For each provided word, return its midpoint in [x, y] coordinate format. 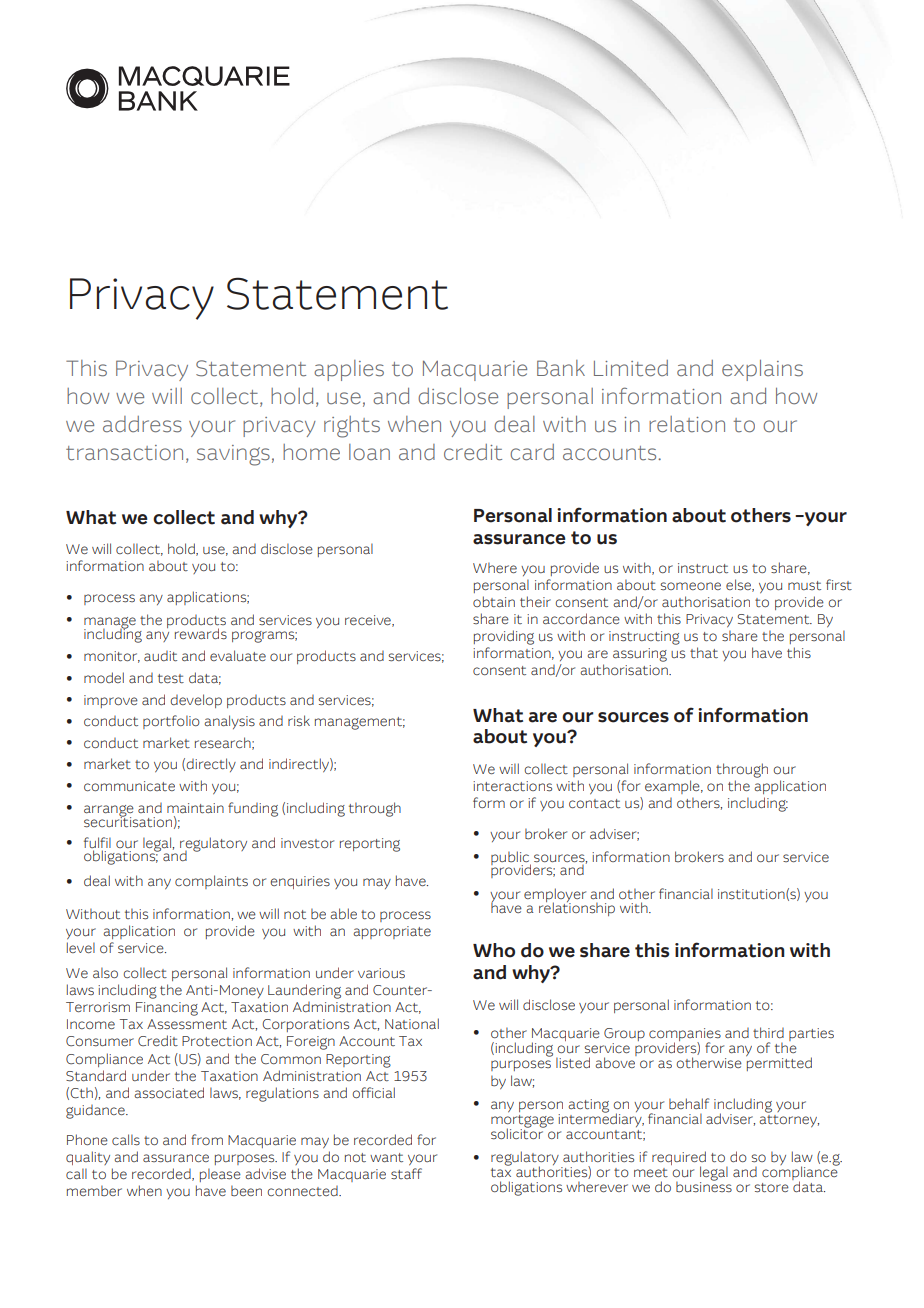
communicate [129, 786]
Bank [561, 368]
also [105, 973]
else [740, 585]
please [220, 1175]
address [142, 424]
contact [594, 804]
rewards [201, 634]
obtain [494, 602]
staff [406, 1173]
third [768, 1032]
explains [762, 370]
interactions [512, 786]
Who [494, 950]
